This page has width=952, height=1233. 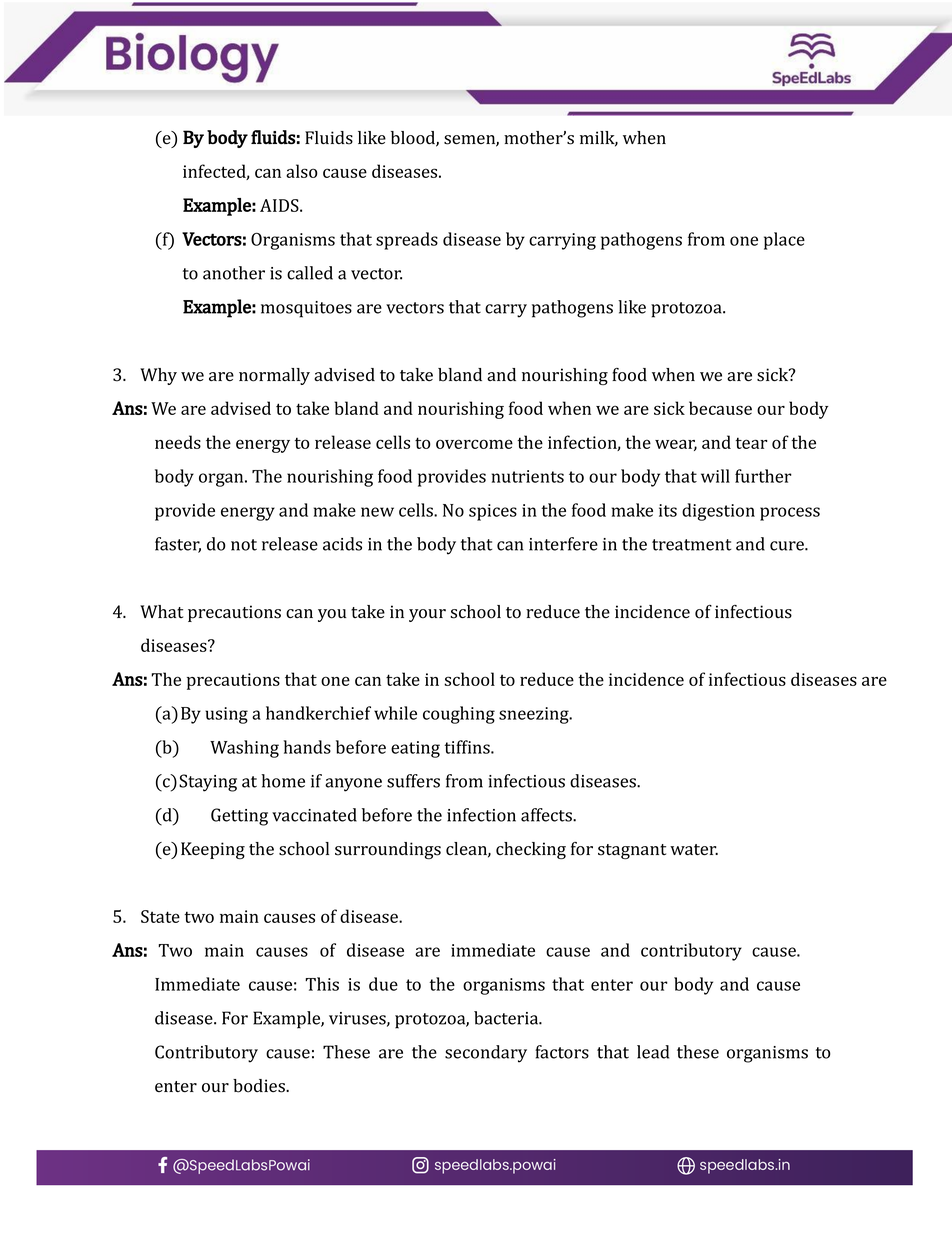 I want to click on normally, so click(x=274, y=376).
